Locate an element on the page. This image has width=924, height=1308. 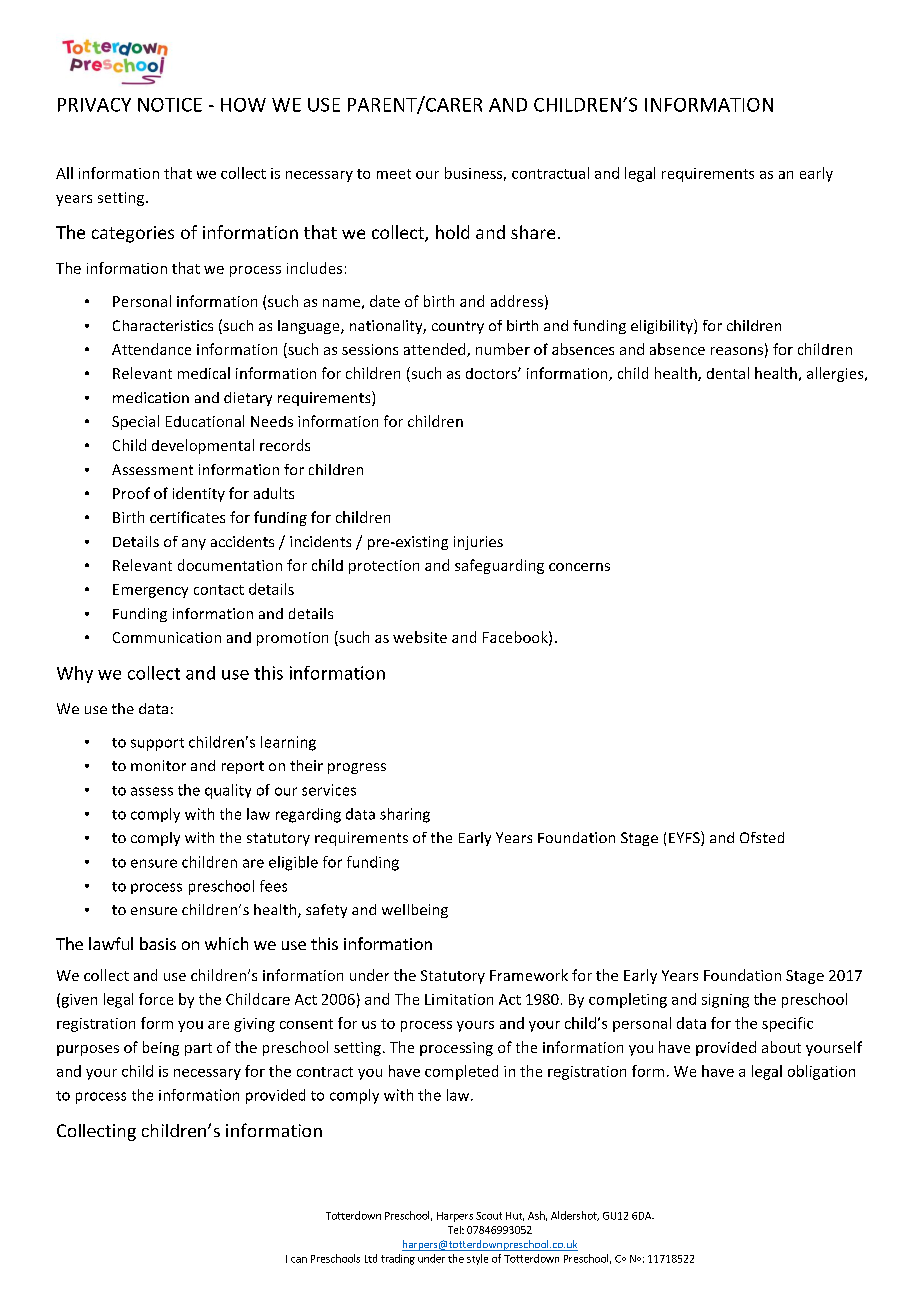
Communication is located at coordinates (167, 637).
